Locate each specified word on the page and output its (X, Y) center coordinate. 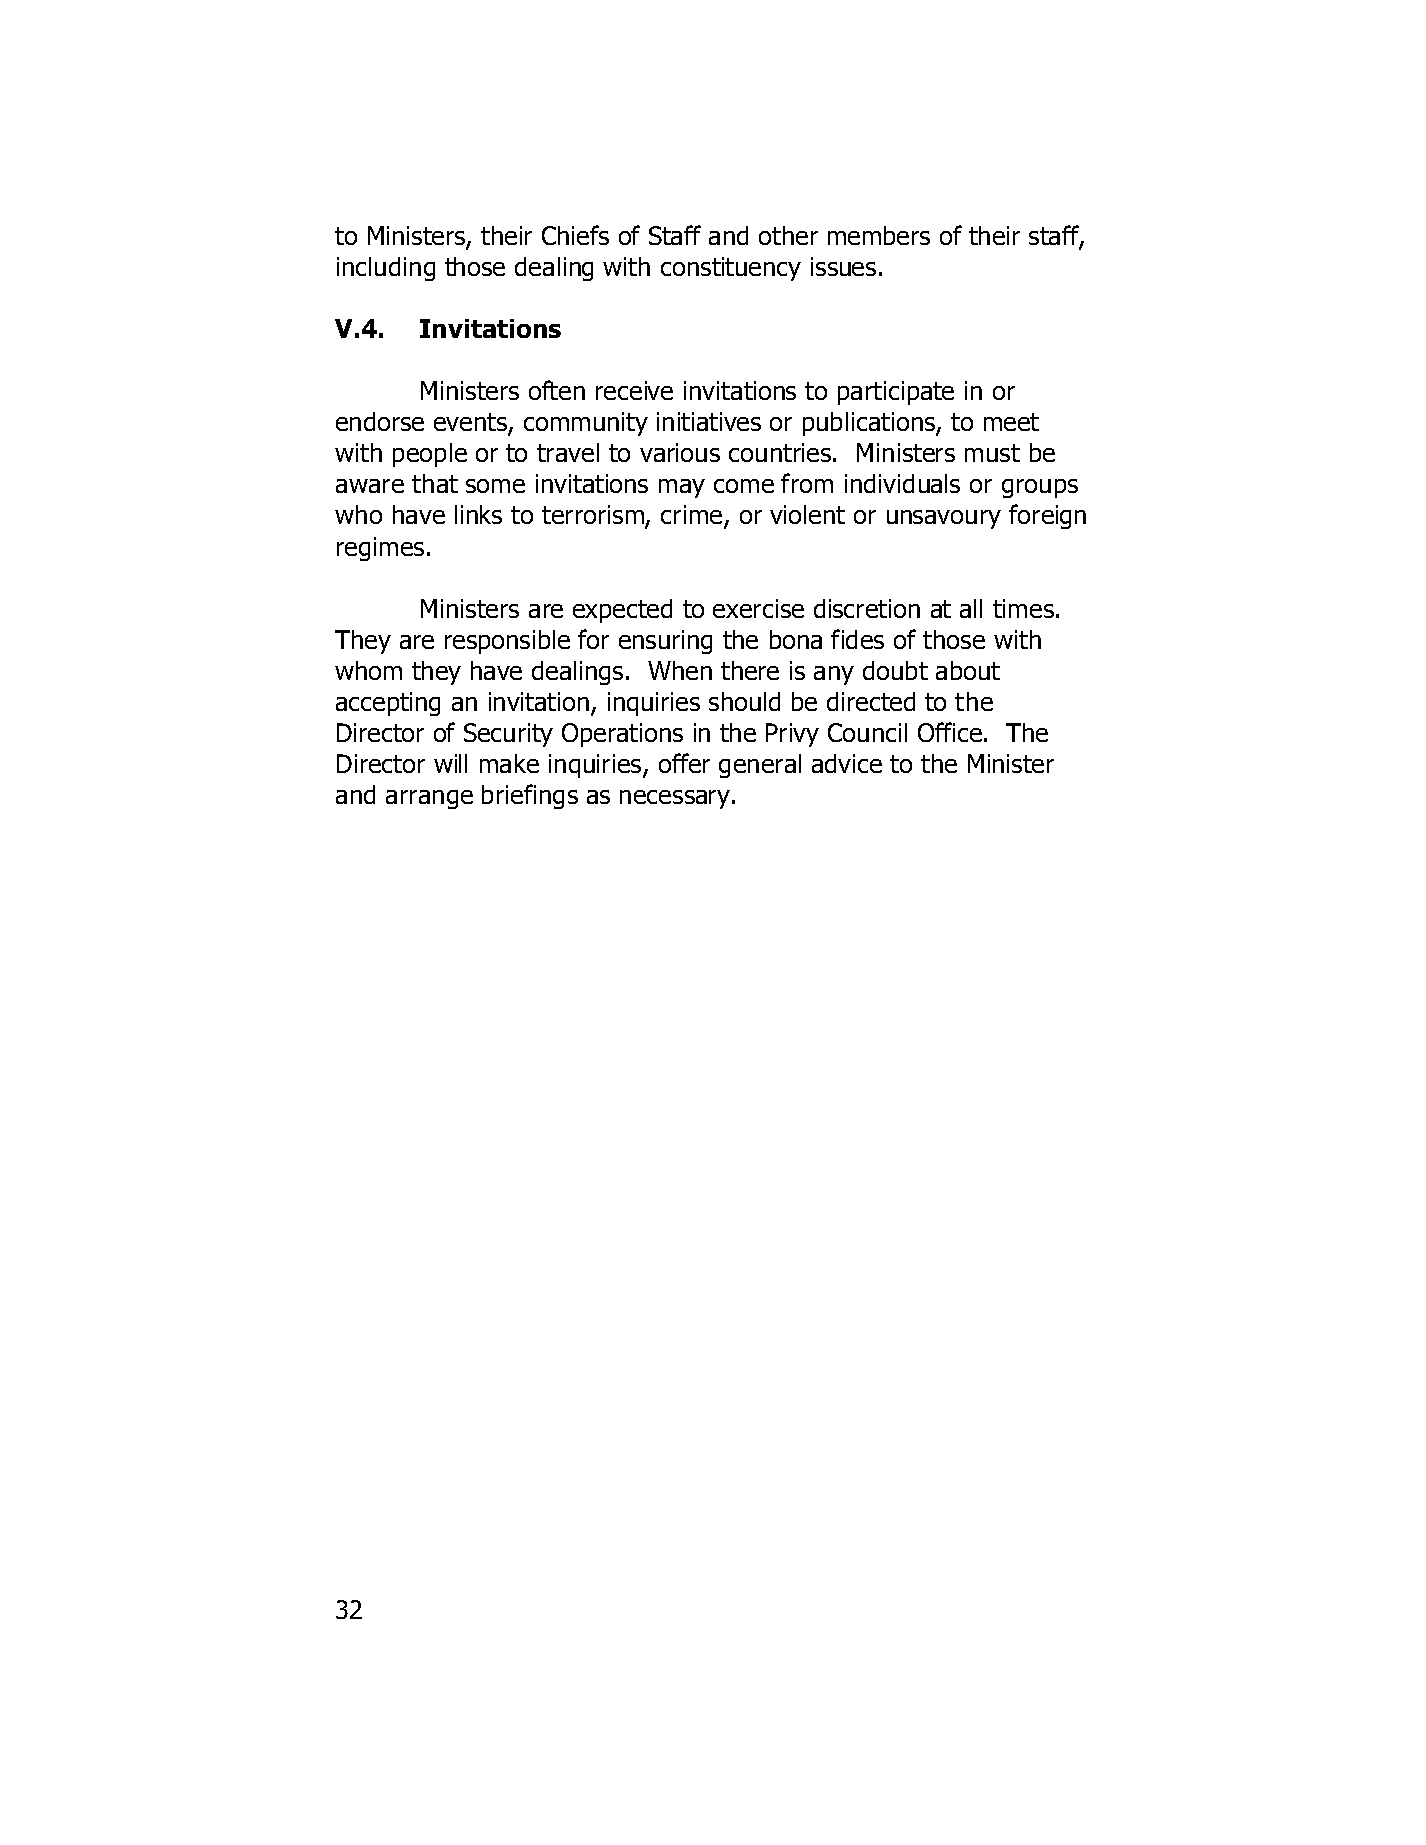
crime (693, 516)
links (478, 514)
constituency (731, 269)
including (386, 269)
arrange (429, 799)
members (879, 235)
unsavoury (944, 519)
